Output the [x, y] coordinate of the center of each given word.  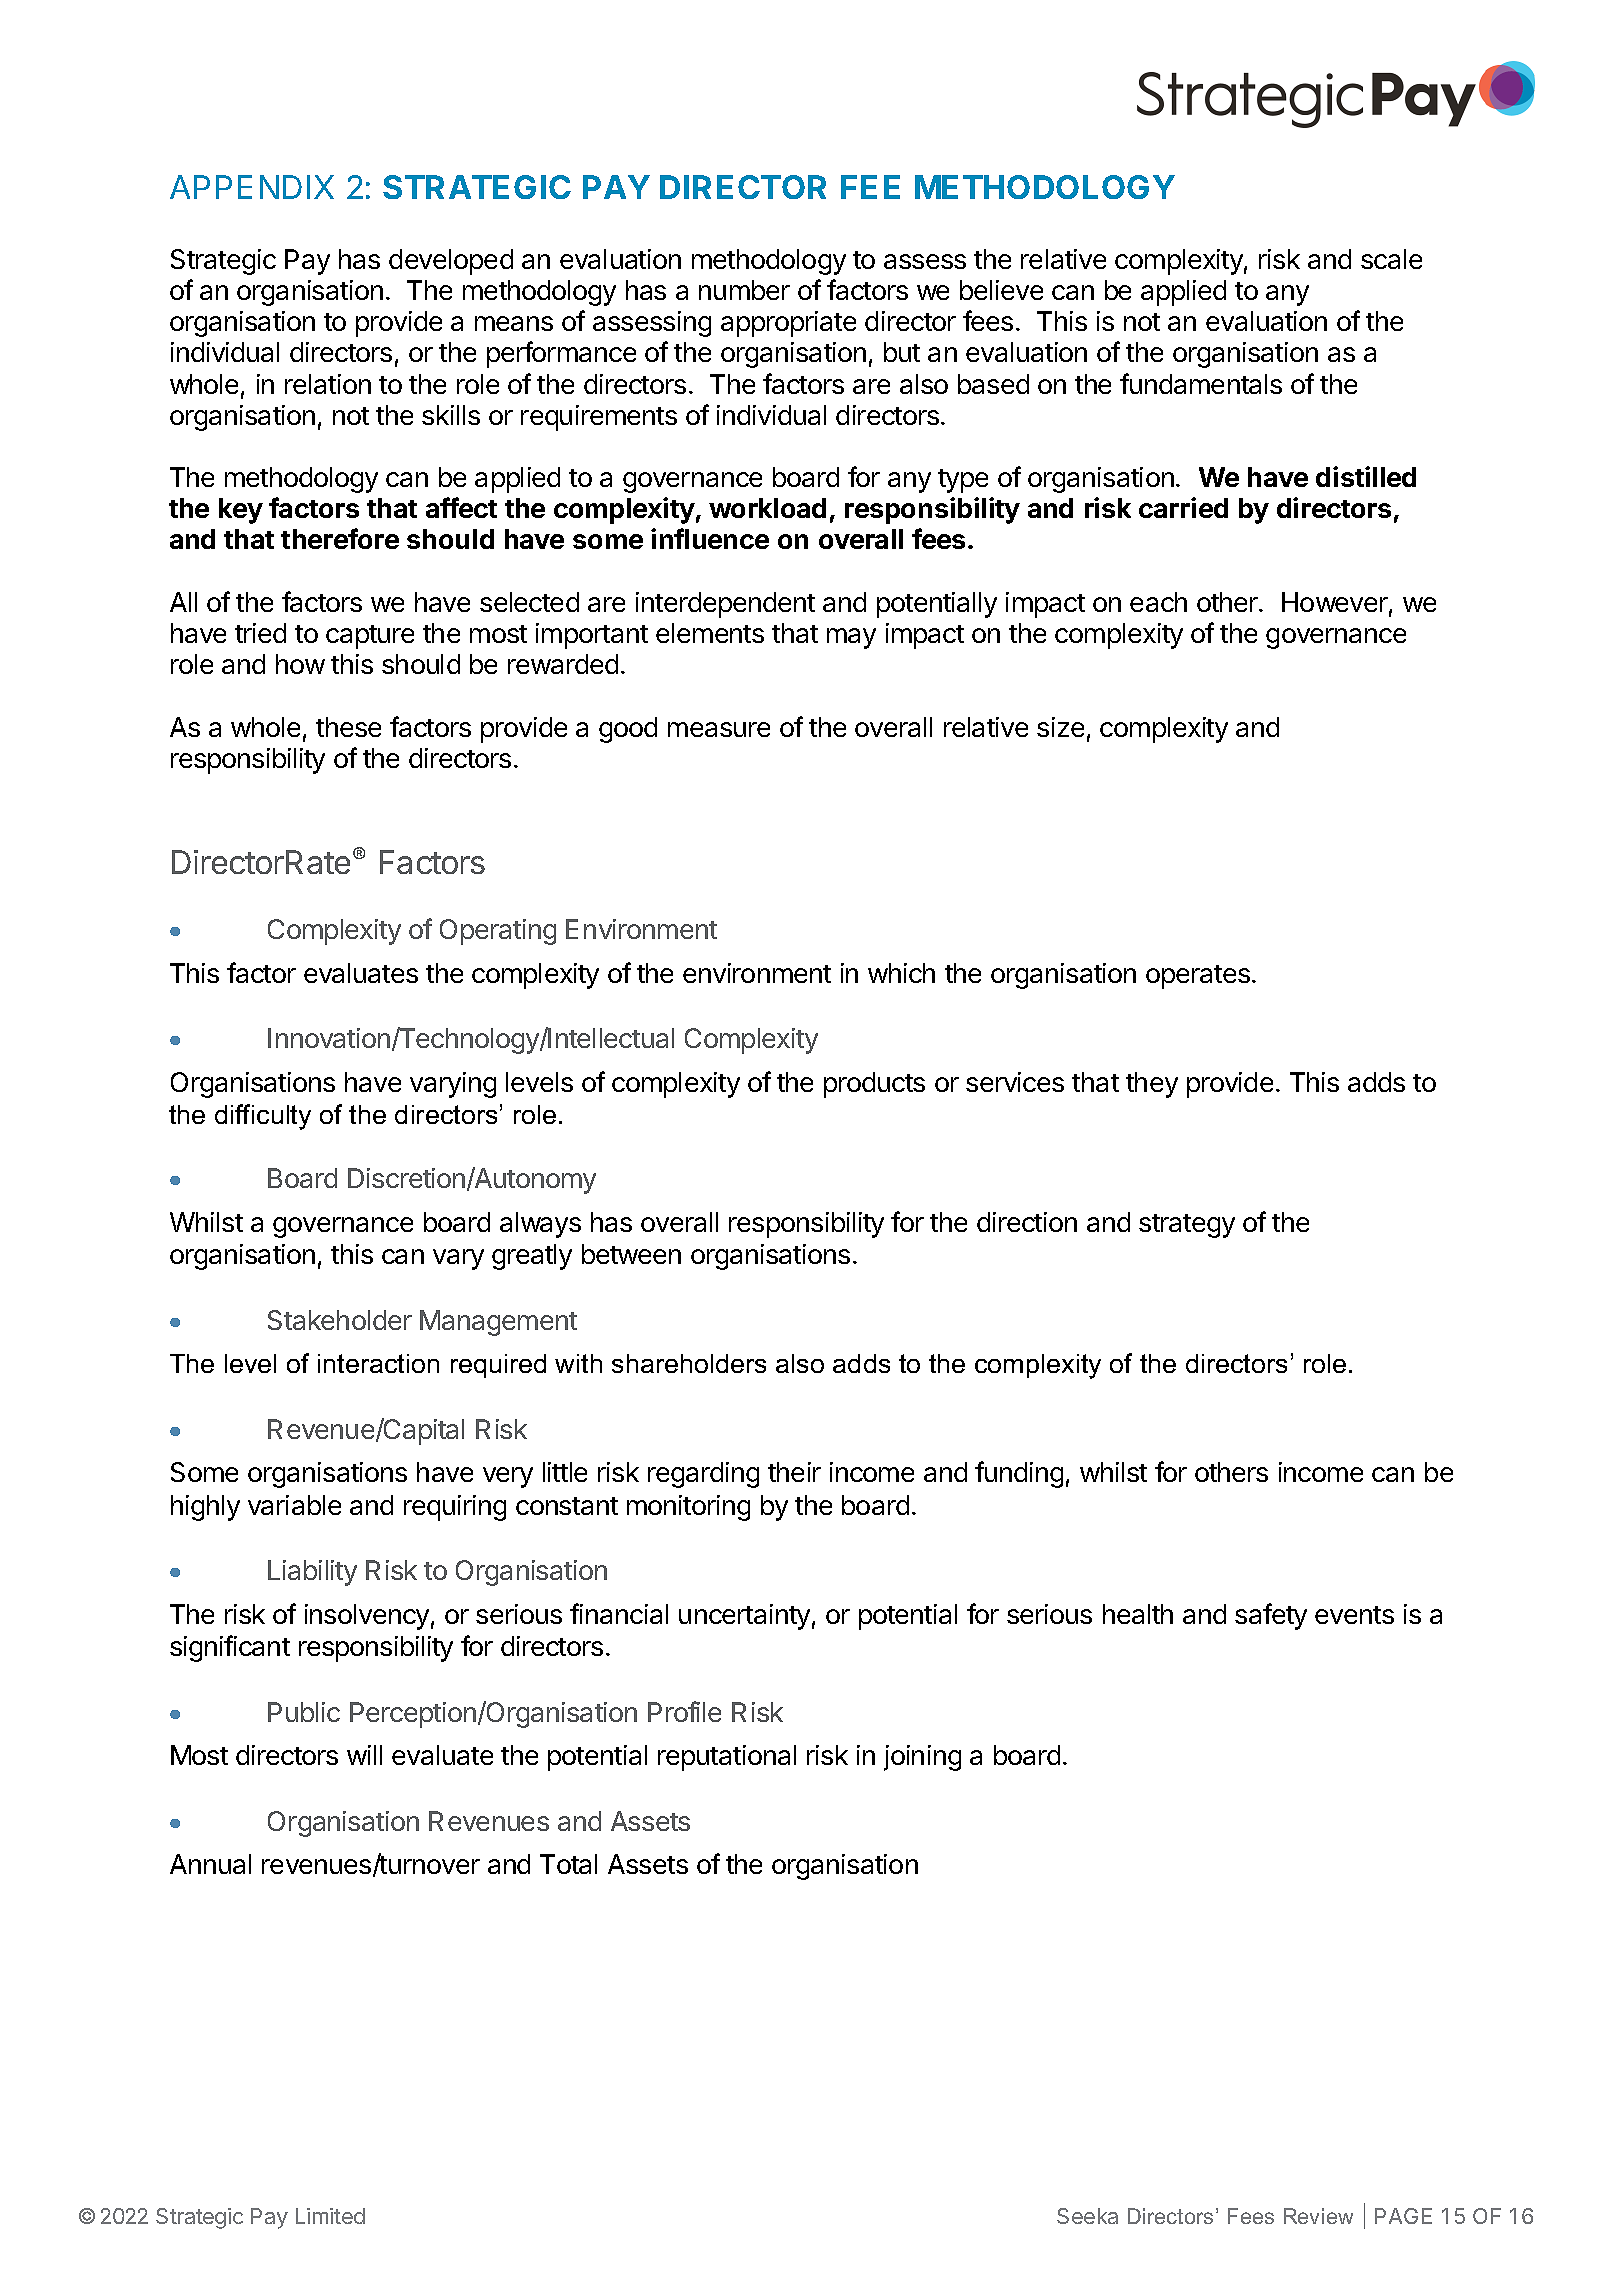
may [851, 638]
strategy [1187, 1226]
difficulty [263, 1117]
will [364, 1755]
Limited [330, 2216]
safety [1271, 1616]
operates [1198, 977]
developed [451, 262]
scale [1391, 259]
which [901, 973]
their [794, 1472]
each [1158, 602]
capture [370, 637]
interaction [378, 1363]
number [744, 290]
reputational [727, 1758]
